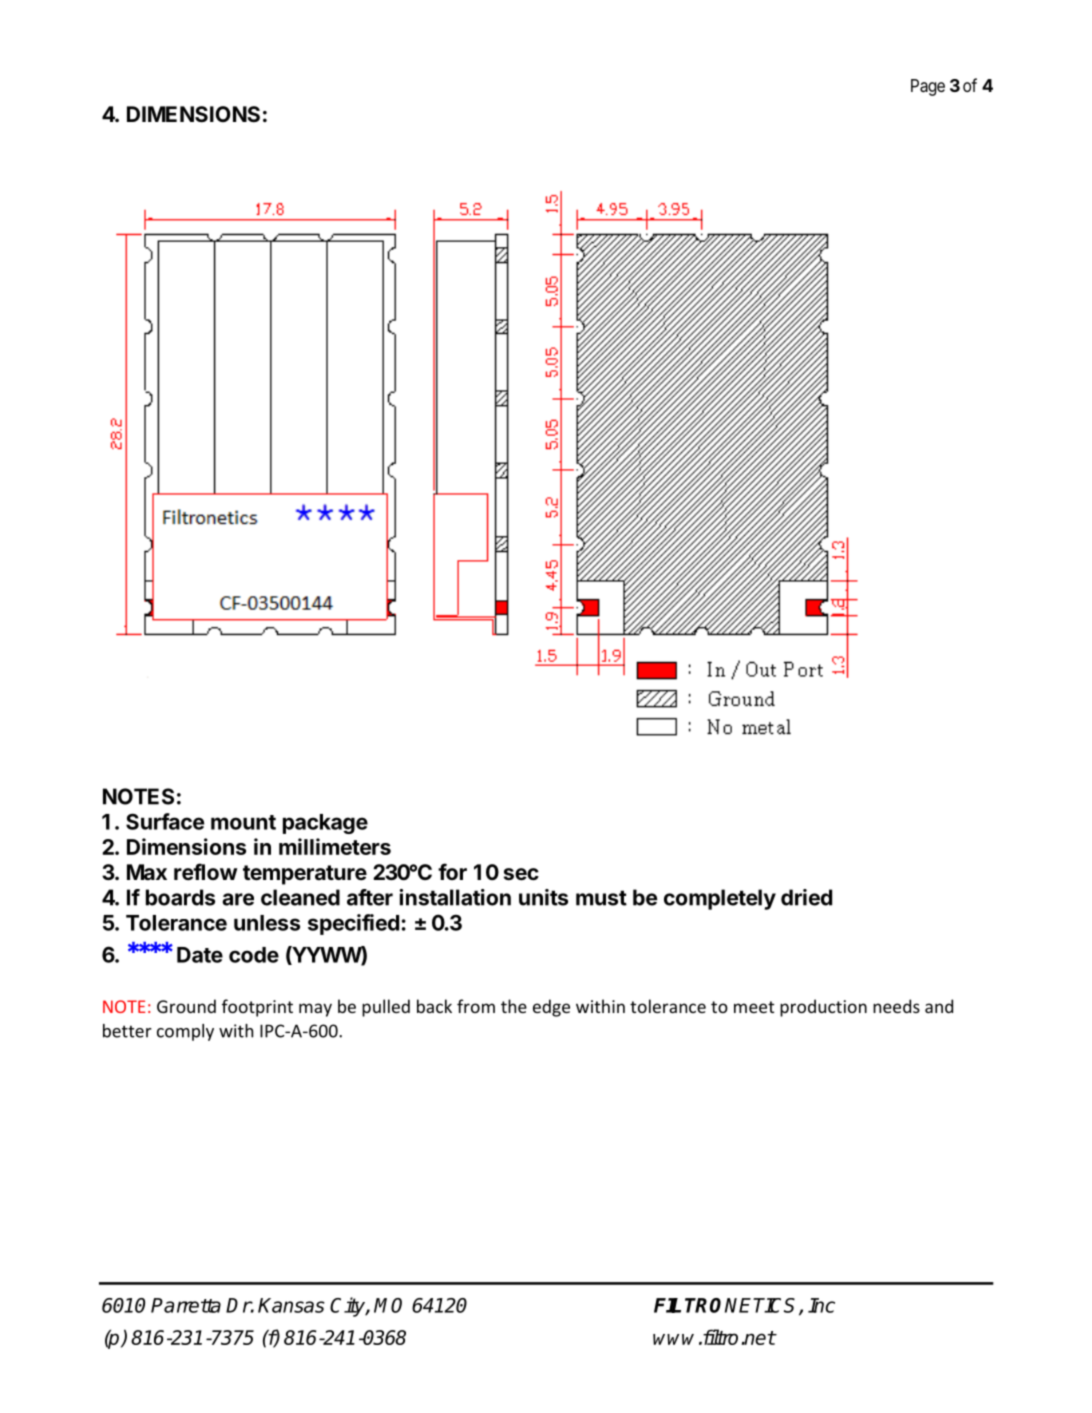 This page has width=1092, height=1413. What do you see at coordinates (521, 874) in the page?
I see `sec` at bounding box center [521, 874].
